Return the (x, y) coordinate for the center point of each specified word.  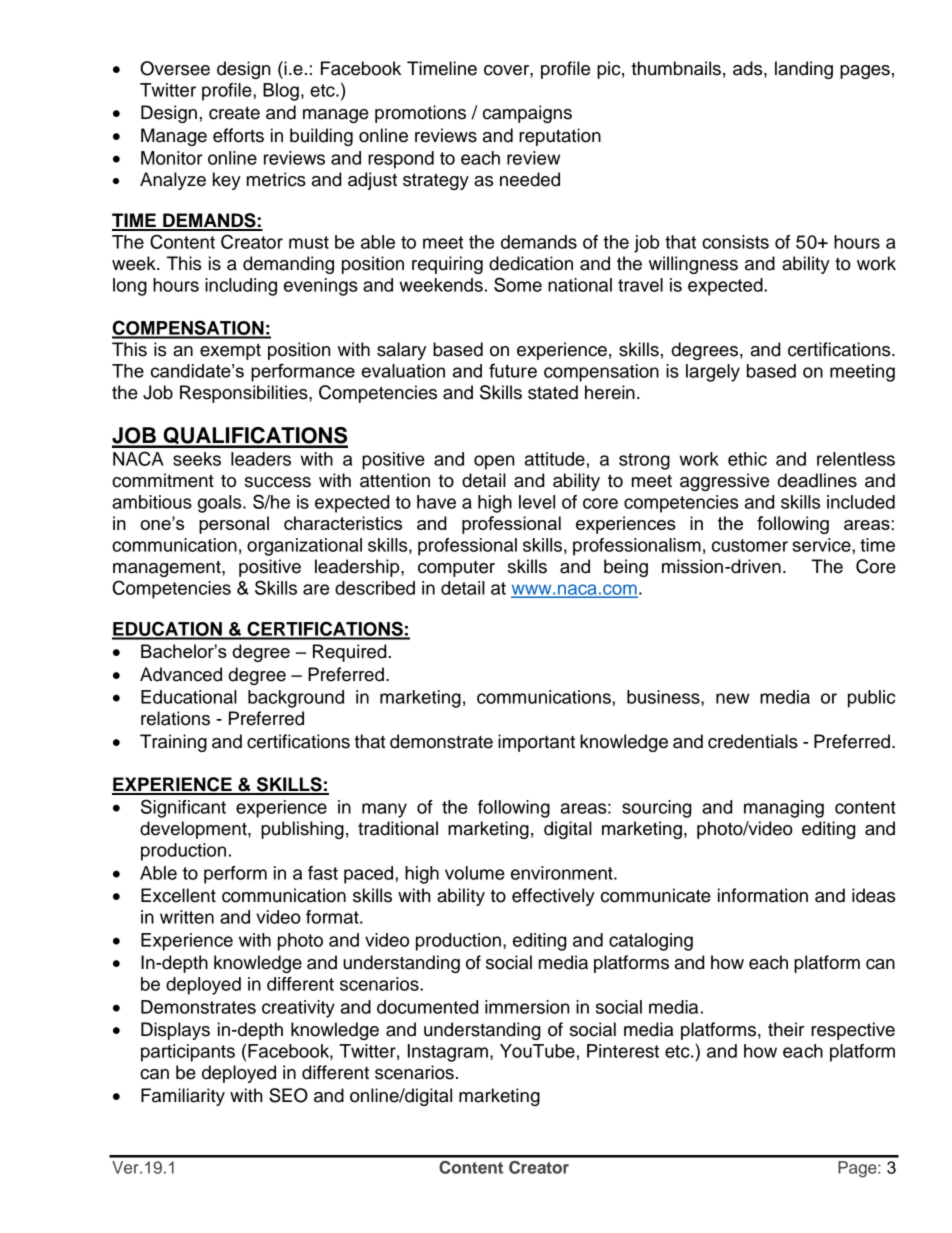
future (513, 370)
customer (750, 545)
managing (784, 809)
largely (713, 373)
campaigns (527, 114)
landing (804, 70)
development (194, 830)
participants (188, 1053)
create (234, 113)
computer (456, 569)
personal (234, 525)
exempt (230, 351)
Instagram (448, 1053)
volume (475, 873)
